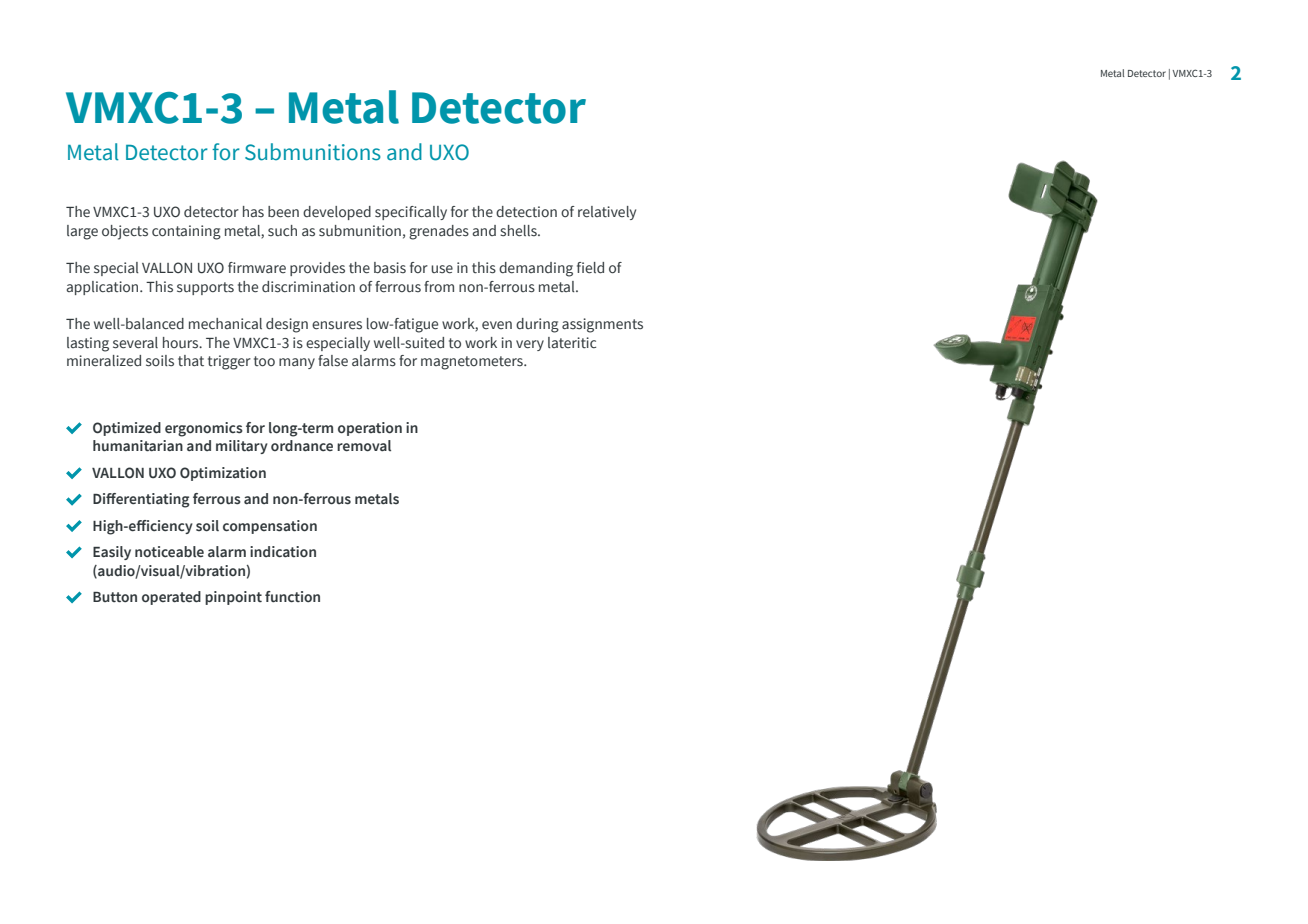 This image has width=1308, height=924. I want to click on operated, so click(171, 598).
